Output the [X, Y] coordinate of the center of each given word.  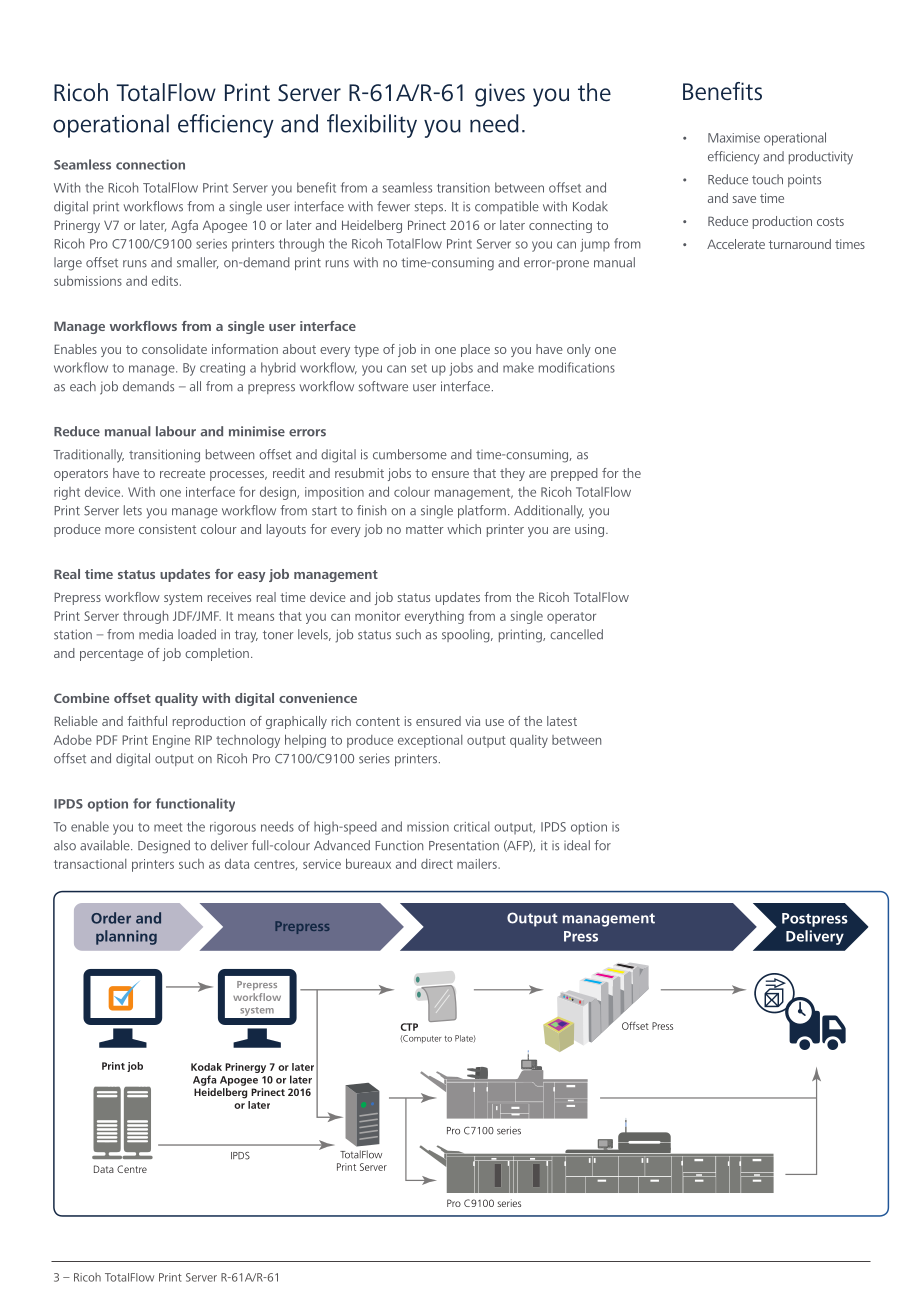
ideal [577, 845]
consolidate [174, 349]
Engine [171, 741]
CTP [409, 1027]
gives [500, 95]
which [464, 529]
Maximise [734, 138]
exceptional [430, 741]
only [579, 350]
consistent [167, 529]
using [589, 530]
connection [150, 164]
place [475, 350]
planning [126, 937]
